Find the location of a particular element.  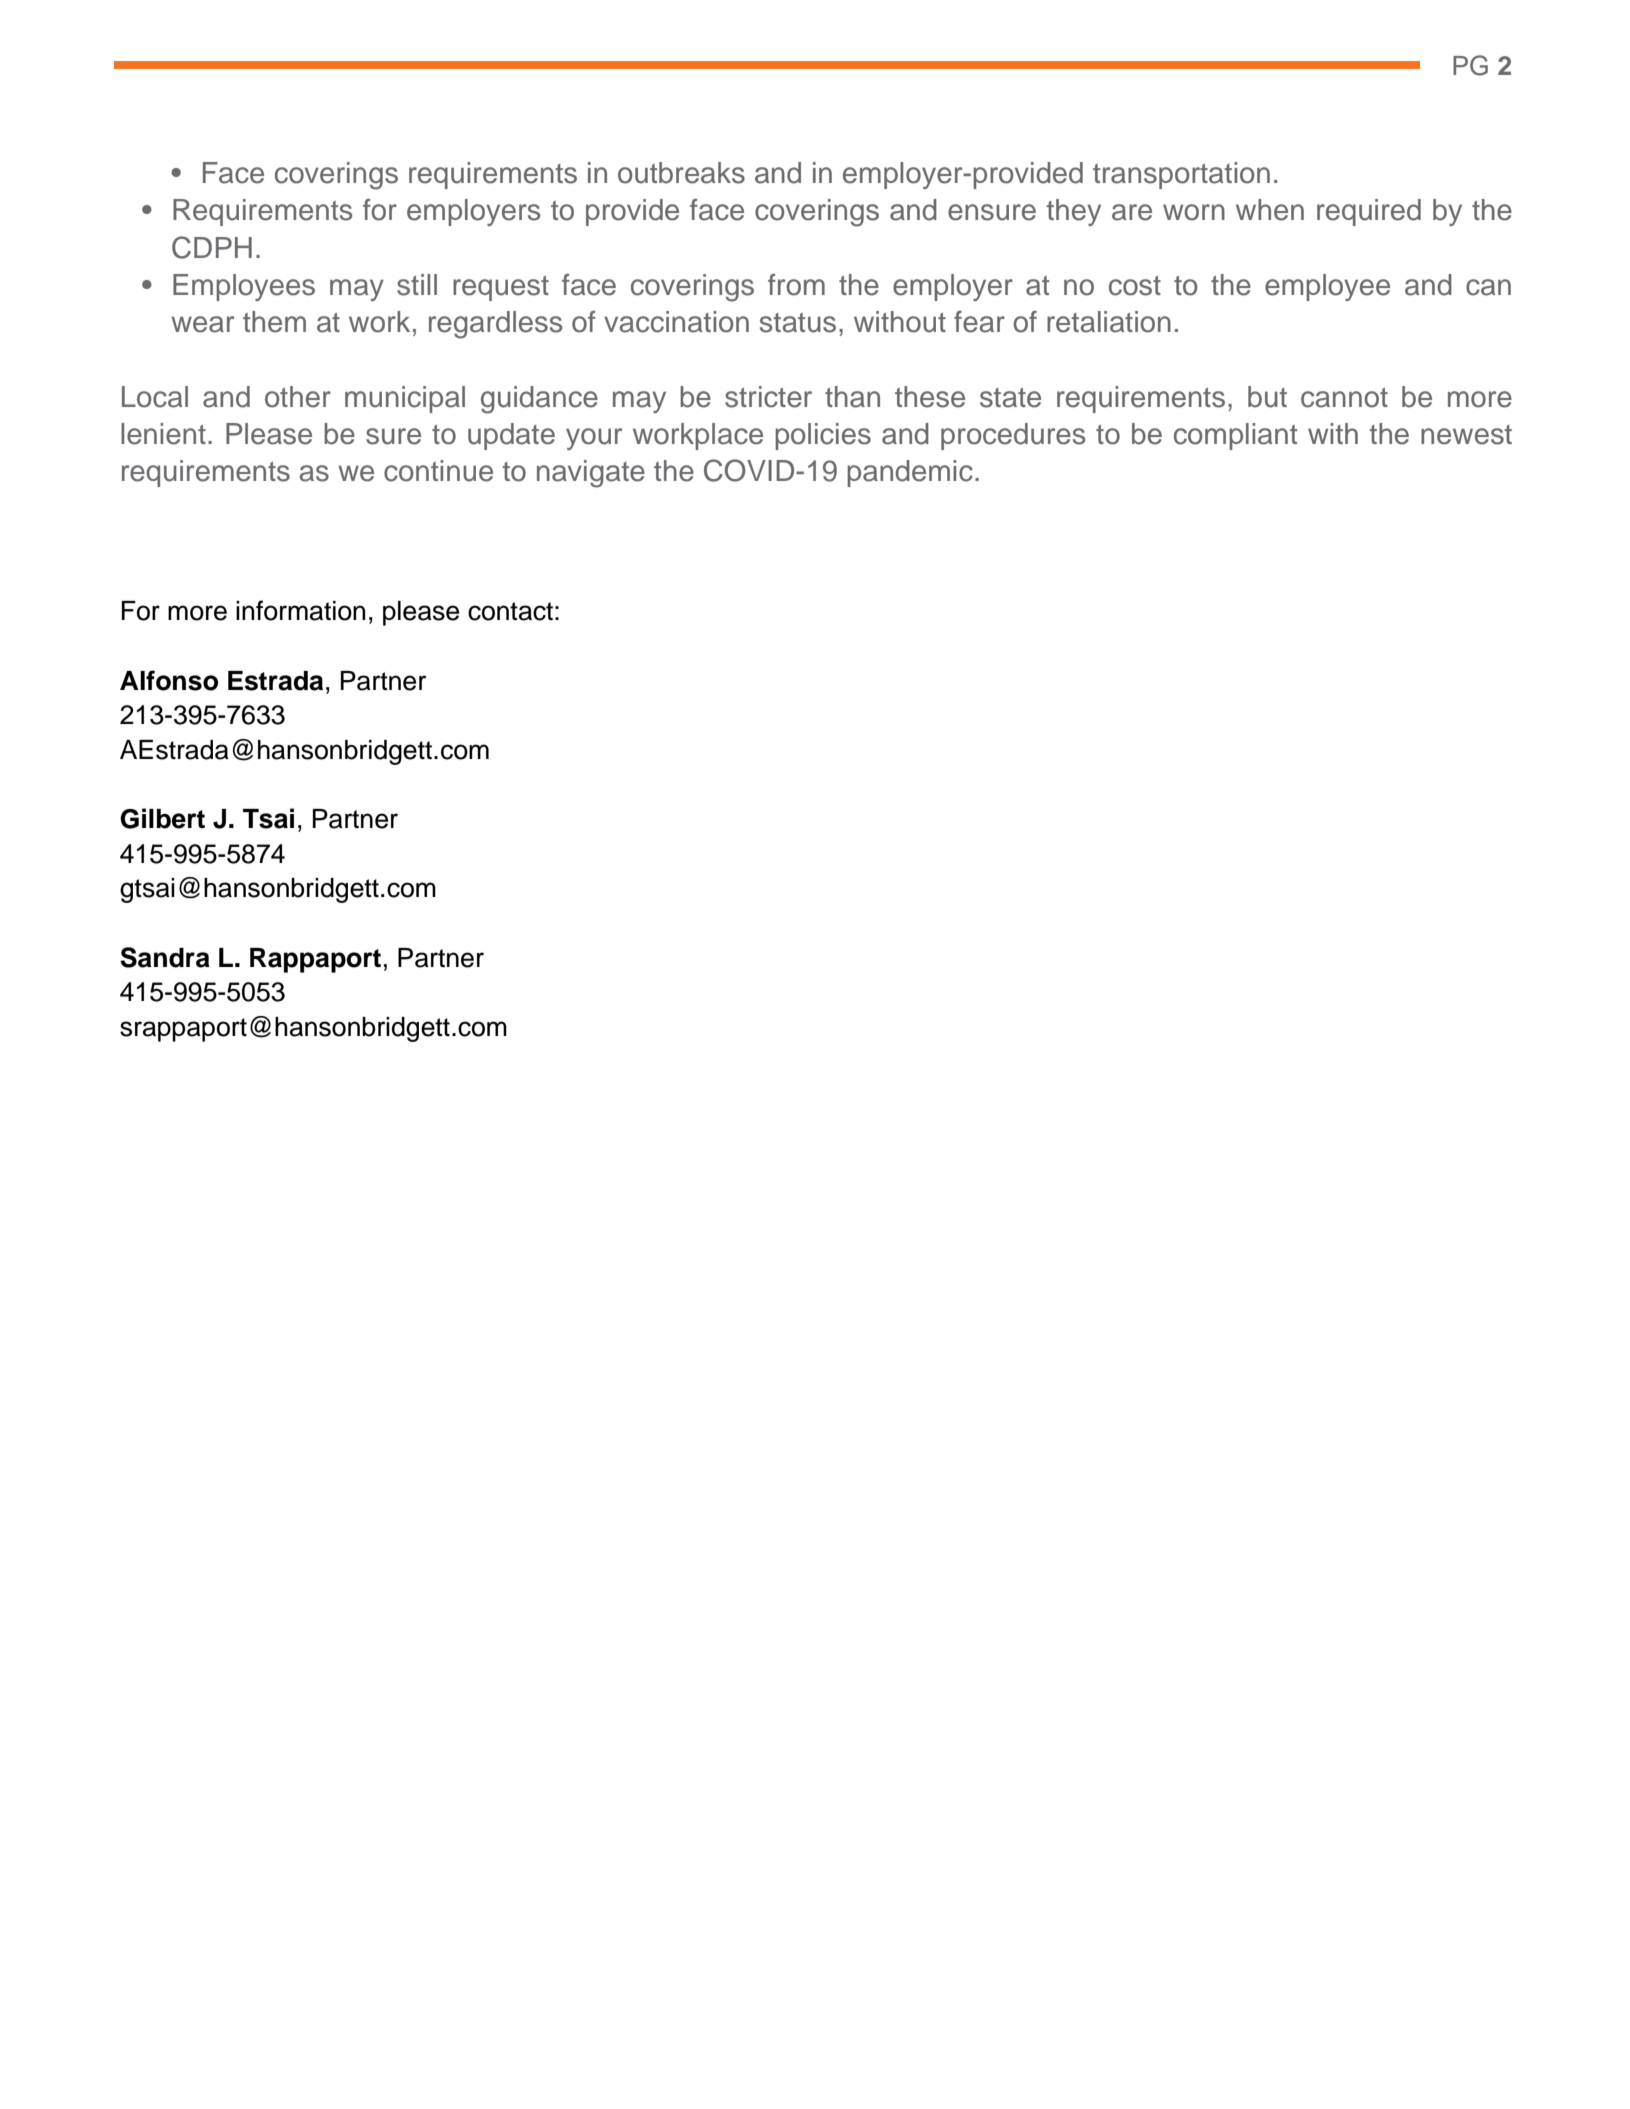

newest is located at coordinates (1466, 435).
